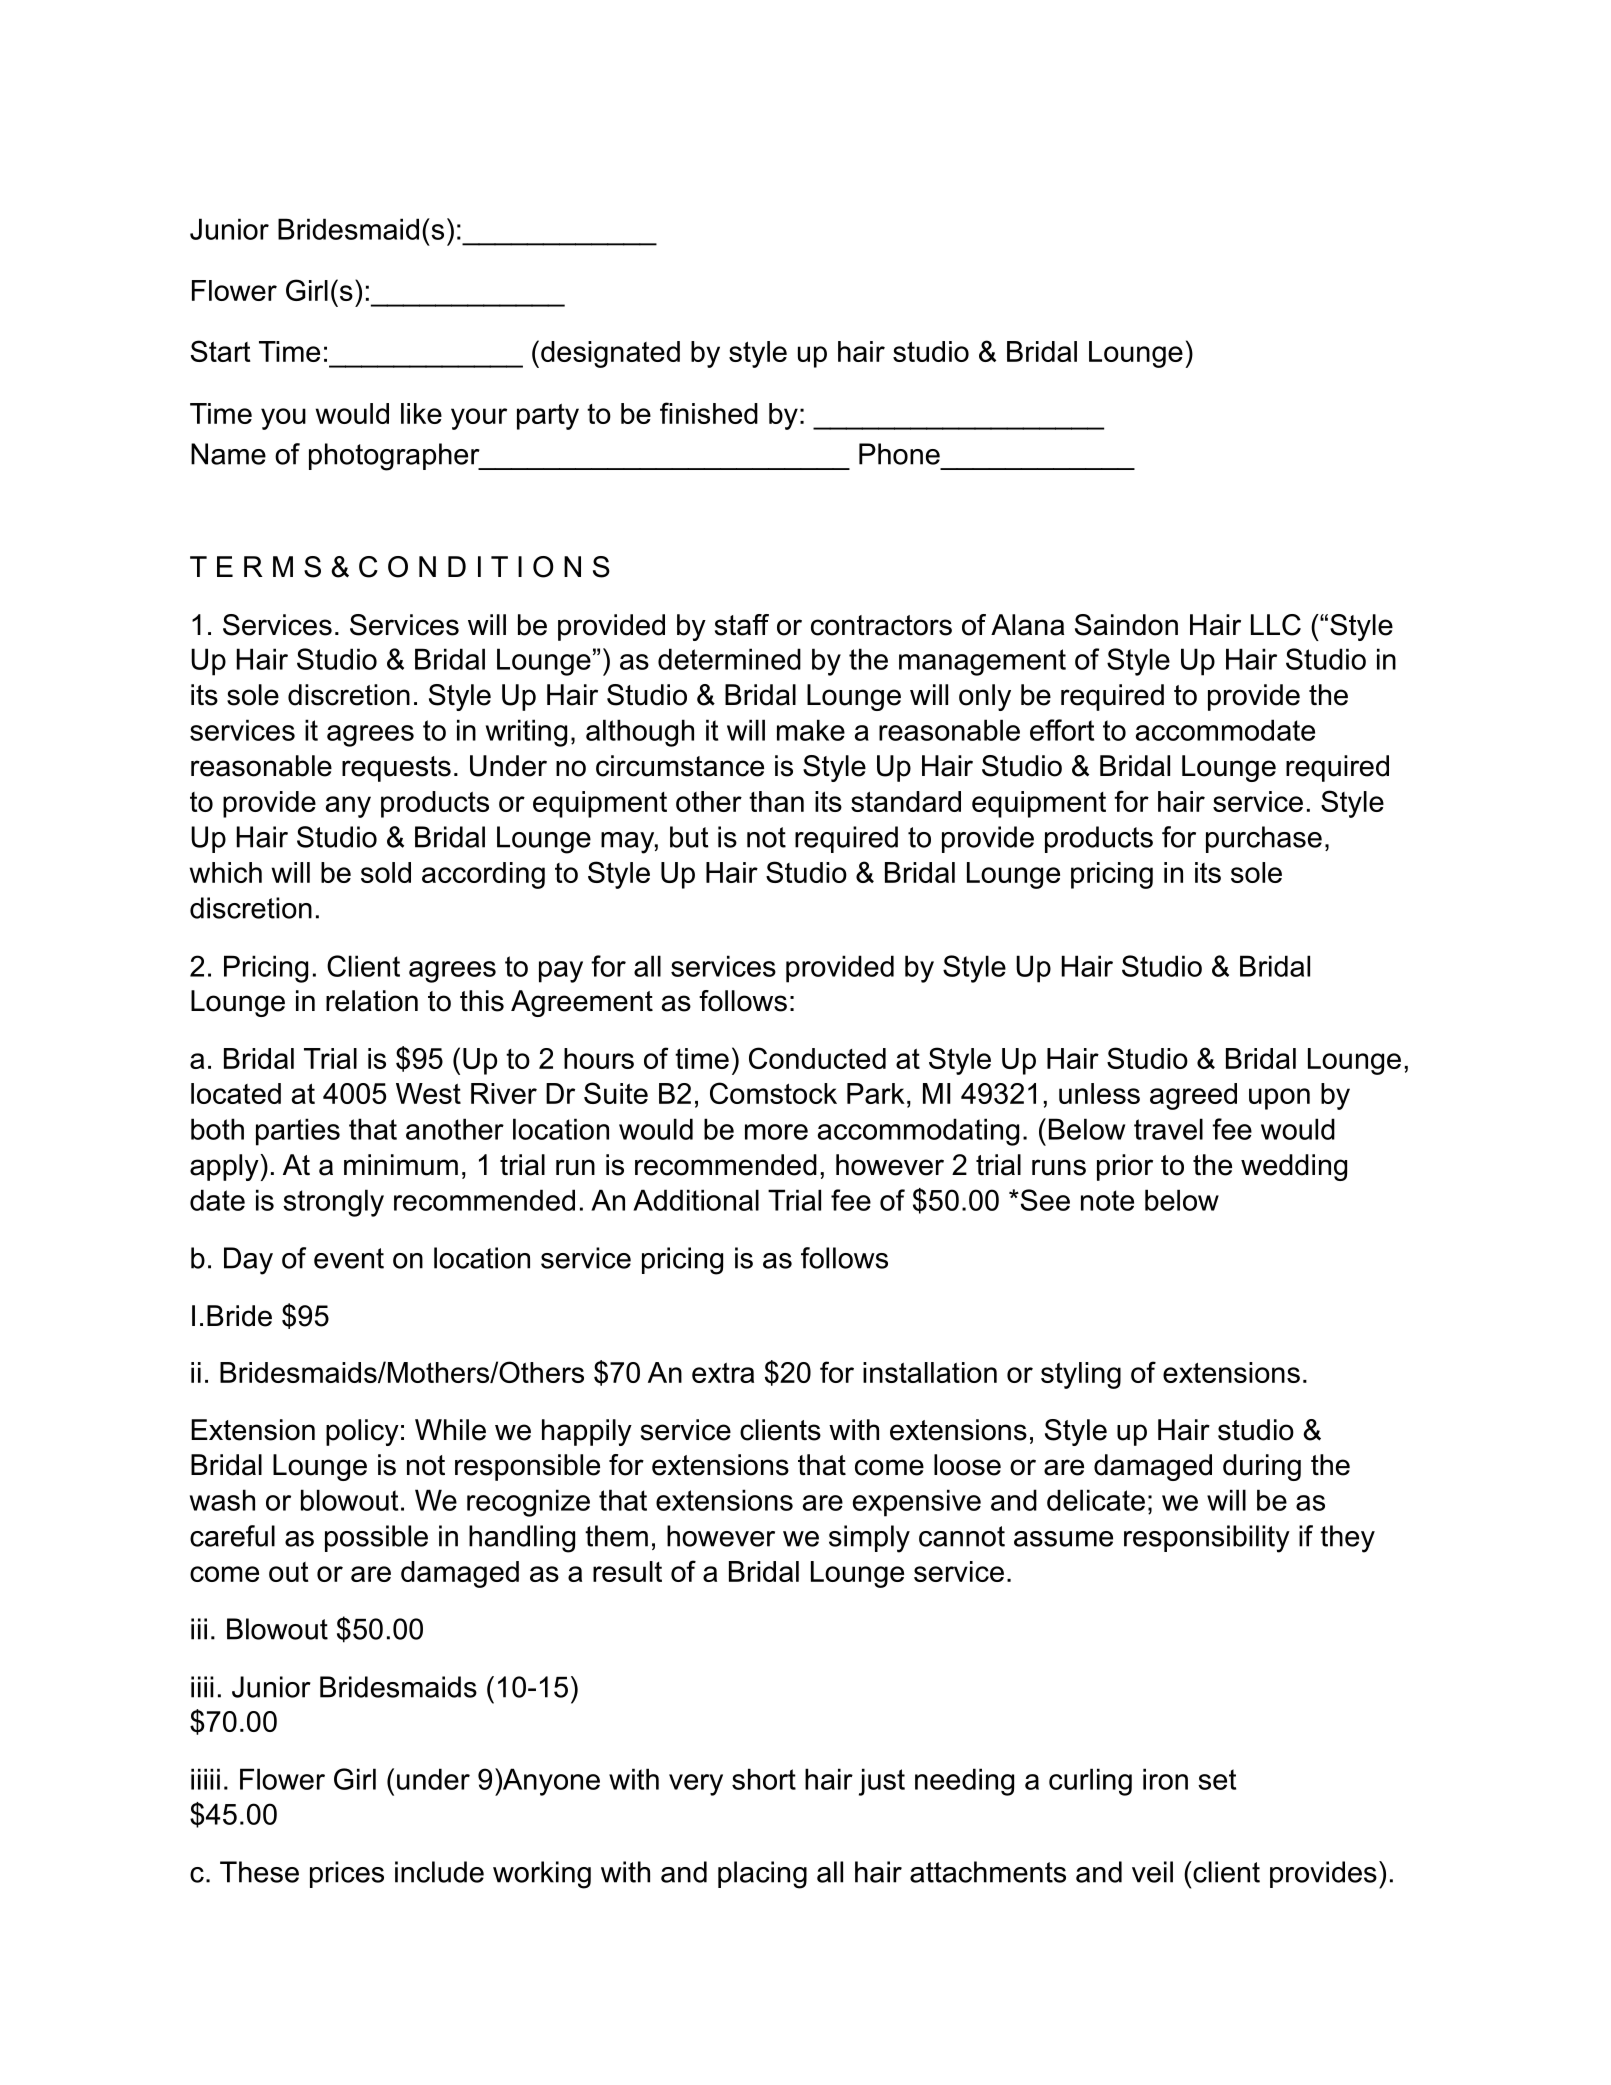 This image has width=1611, height=2085. Describe the element at coordinates (1276, 625) in the image. I see `LLC` at that location.
